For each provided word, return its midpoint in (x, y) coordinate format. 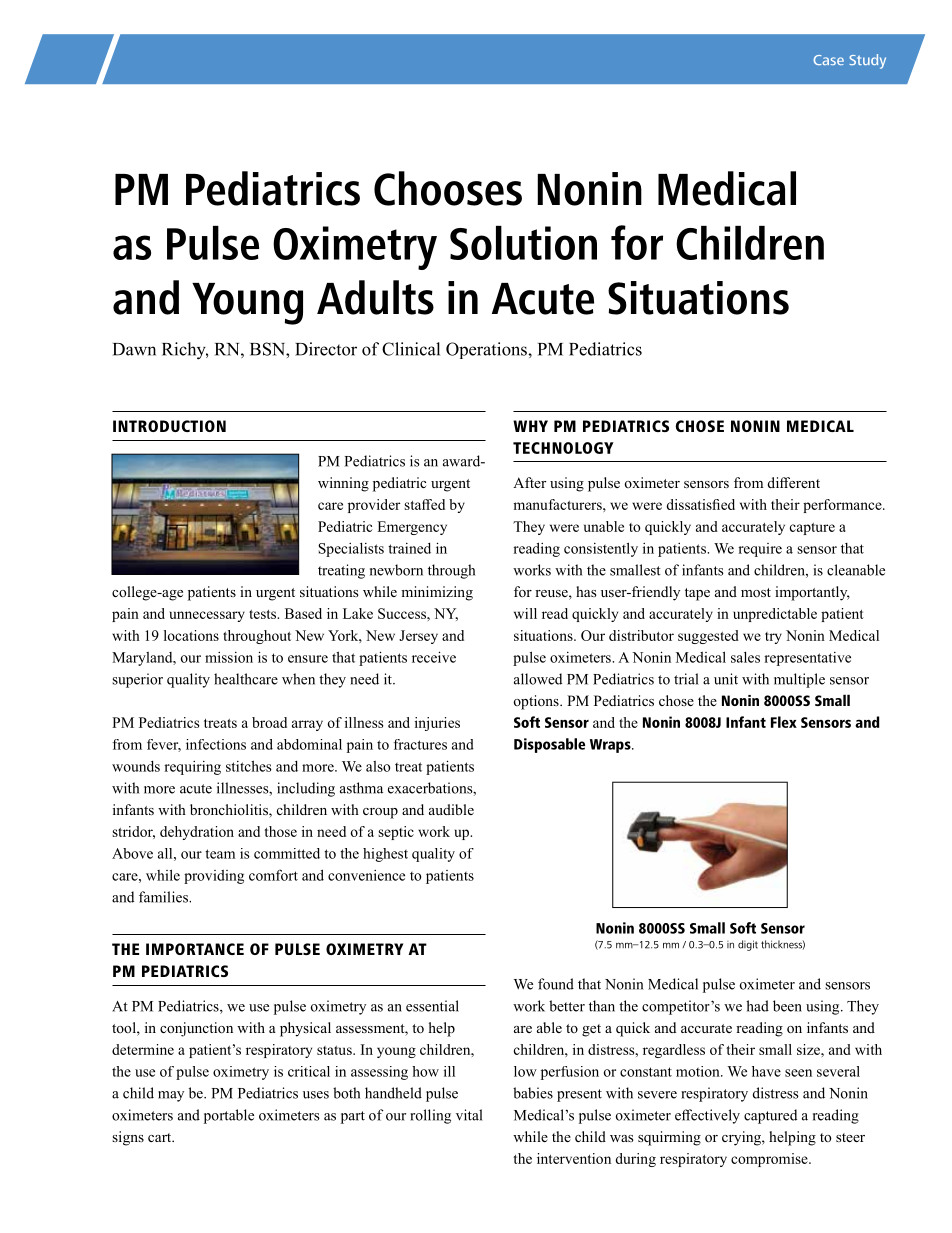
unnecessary (207, 616)
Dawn (134, 349)
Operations (487, 350)
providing (214, 877)
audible (451, 809)
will (525, 613)
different (794, 482)
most (756, 593)
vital (469, 1115)
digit (748, 945)
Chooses (448, 188)
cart (161, 1137)
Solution (523, 243)
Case (828, 60)
